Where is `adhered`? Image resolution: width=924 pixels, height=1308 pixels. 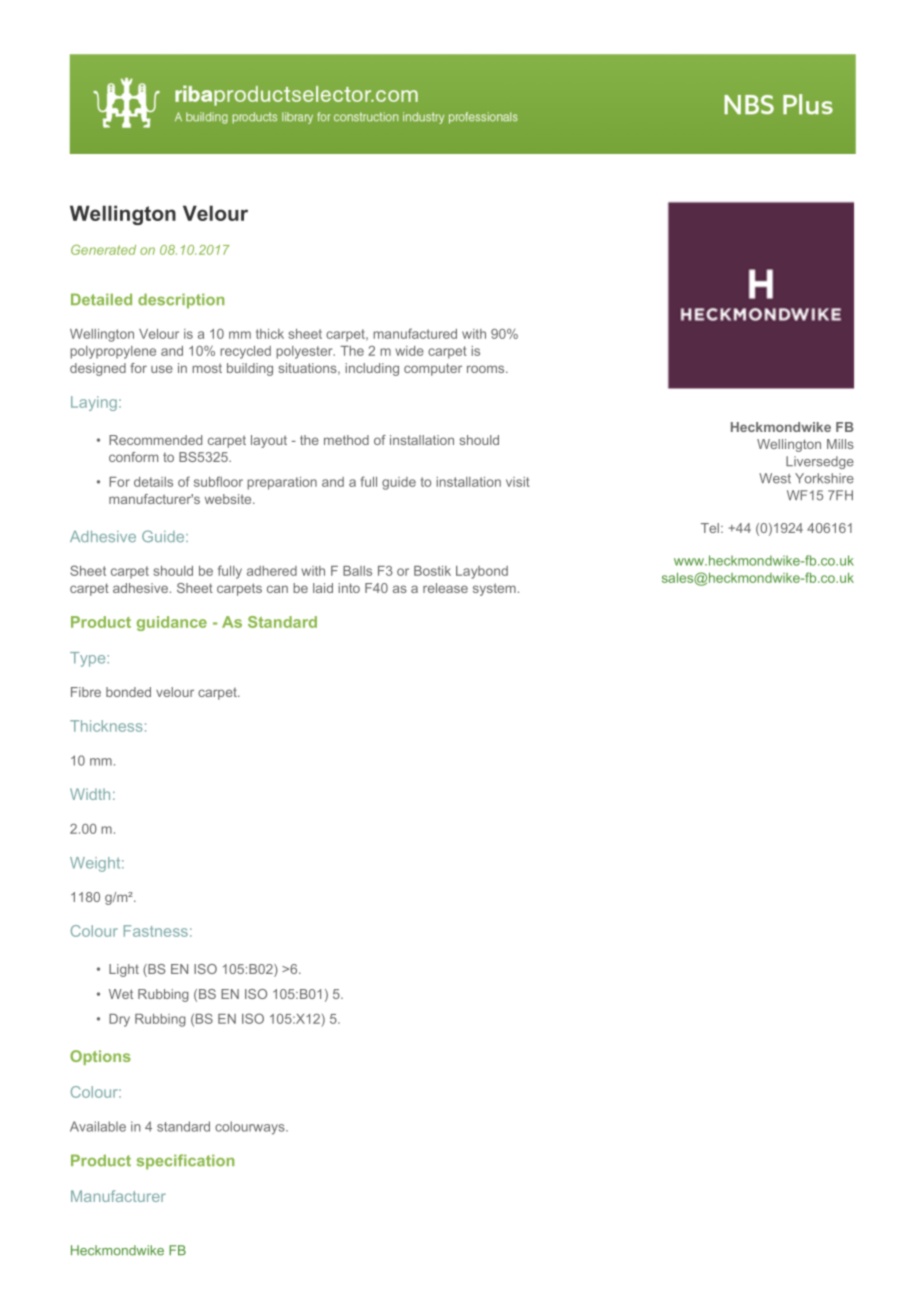 adhered is located at coordinates (272, 571).
